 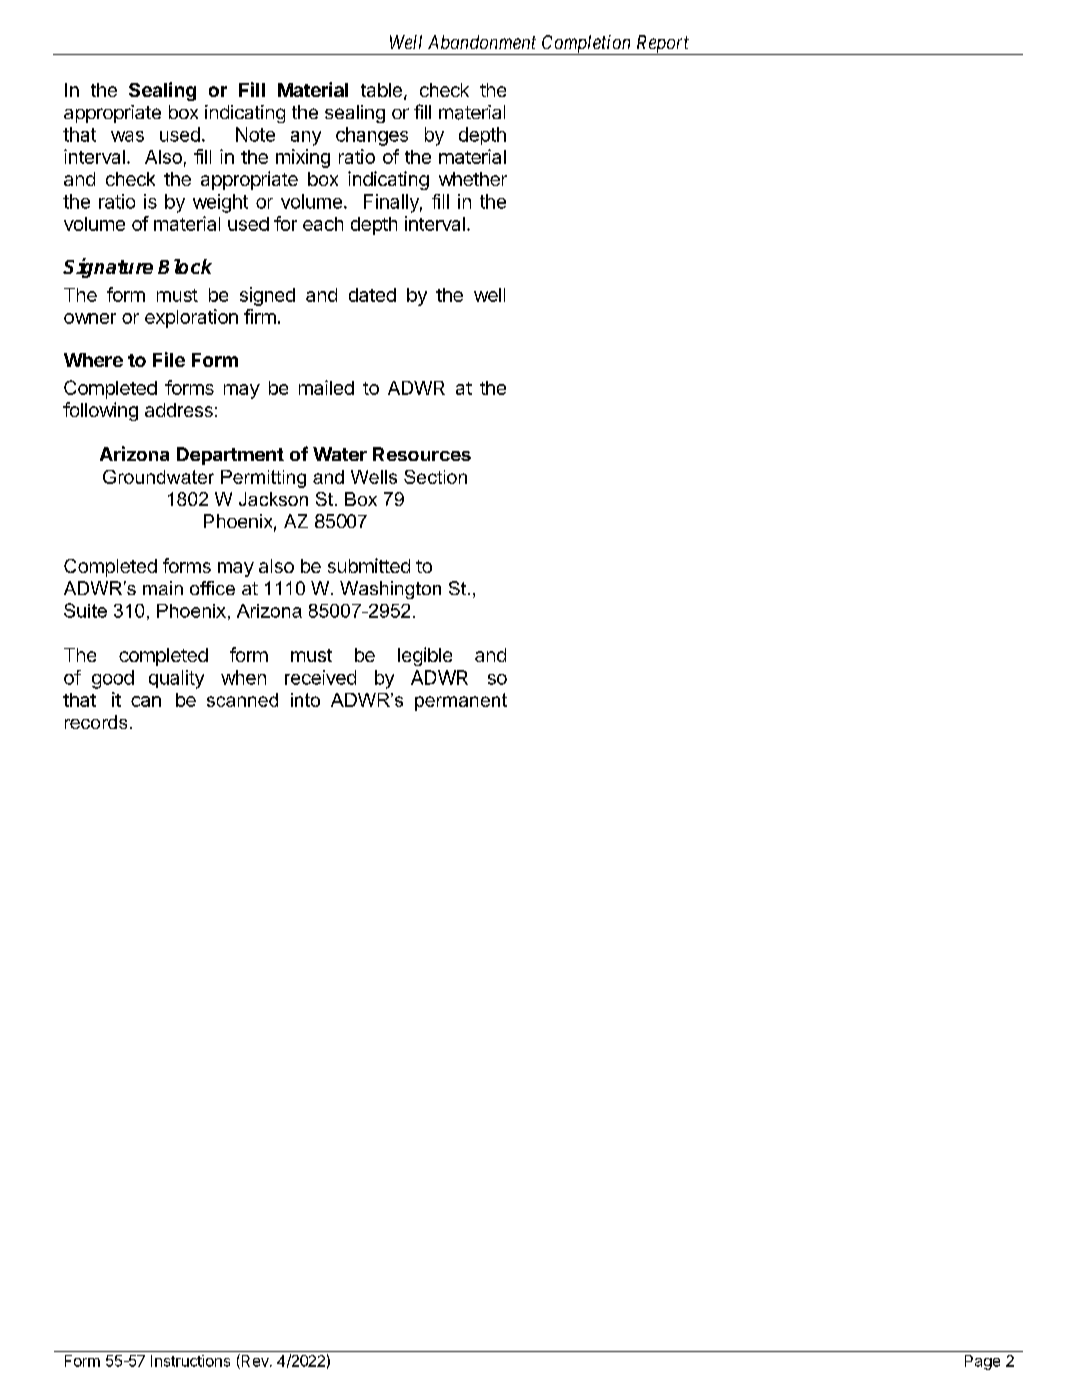 What do you see at coordinates (663, 45) in the screenshot?
I see `Report` at bounding box center [663, 45].
